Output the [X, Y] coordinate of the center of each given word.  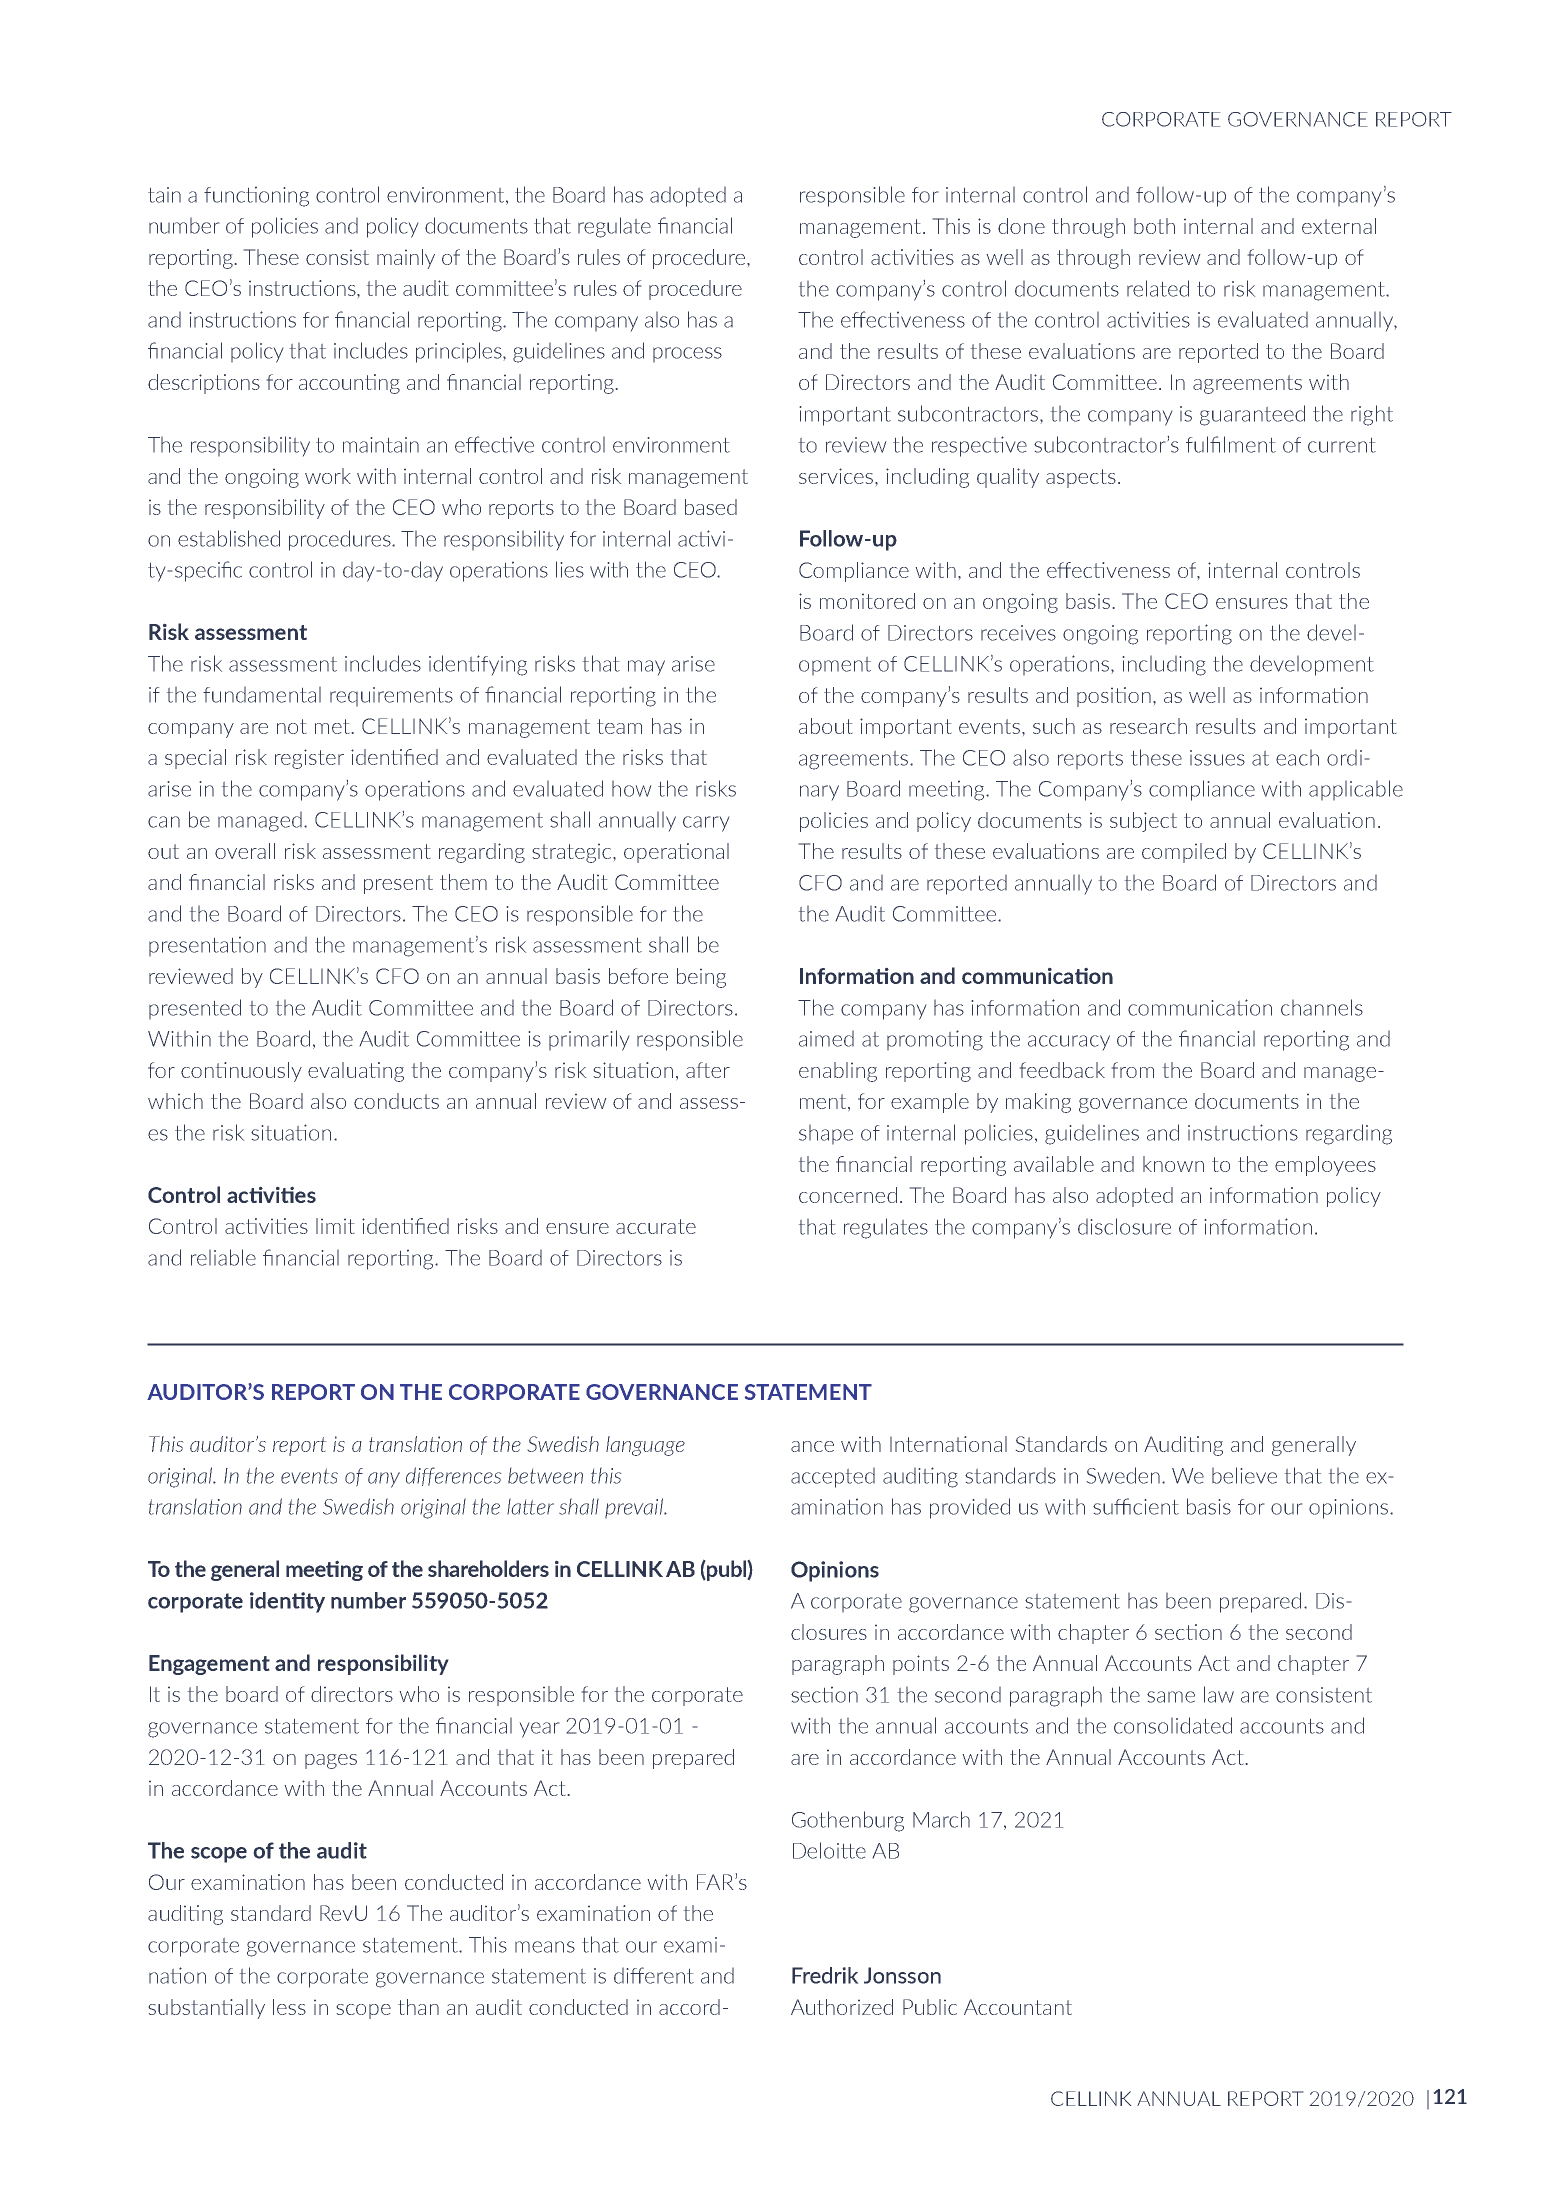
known [1173, 1164]
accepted [833, 1477]
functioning [256, 196]
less [289, 2007]
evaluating [356, 1072]
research [1148, 726]
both [1154, 226]
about [826, 726]
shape [826, 1134]
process [687, 355]
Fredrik [825, 1975]
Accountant [1018, 2007]
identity [287, 1602]
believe [1244, 1475]
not [292, 726]
